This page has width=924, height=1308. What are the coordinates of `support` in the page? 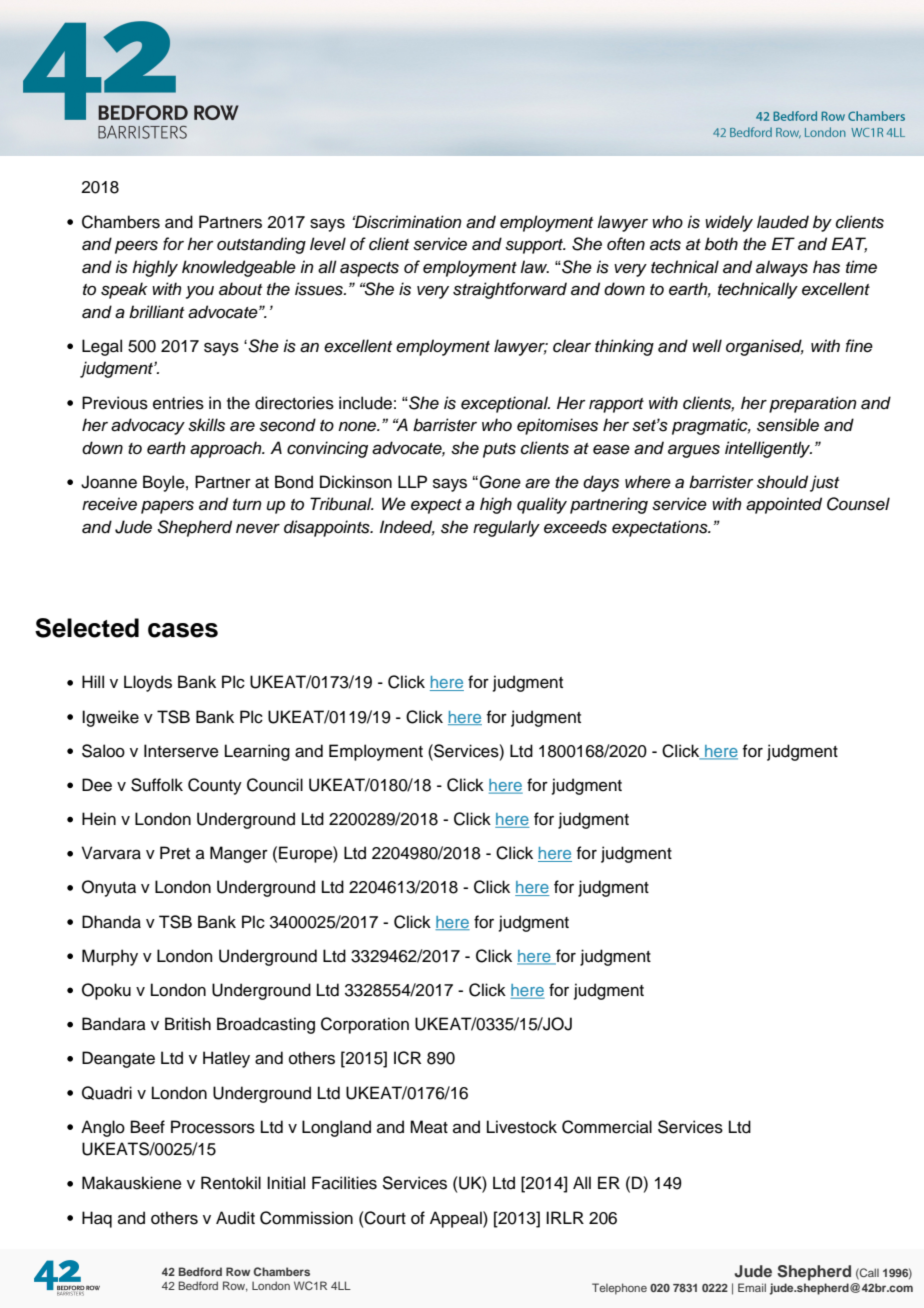 It's located at (535, 246).
